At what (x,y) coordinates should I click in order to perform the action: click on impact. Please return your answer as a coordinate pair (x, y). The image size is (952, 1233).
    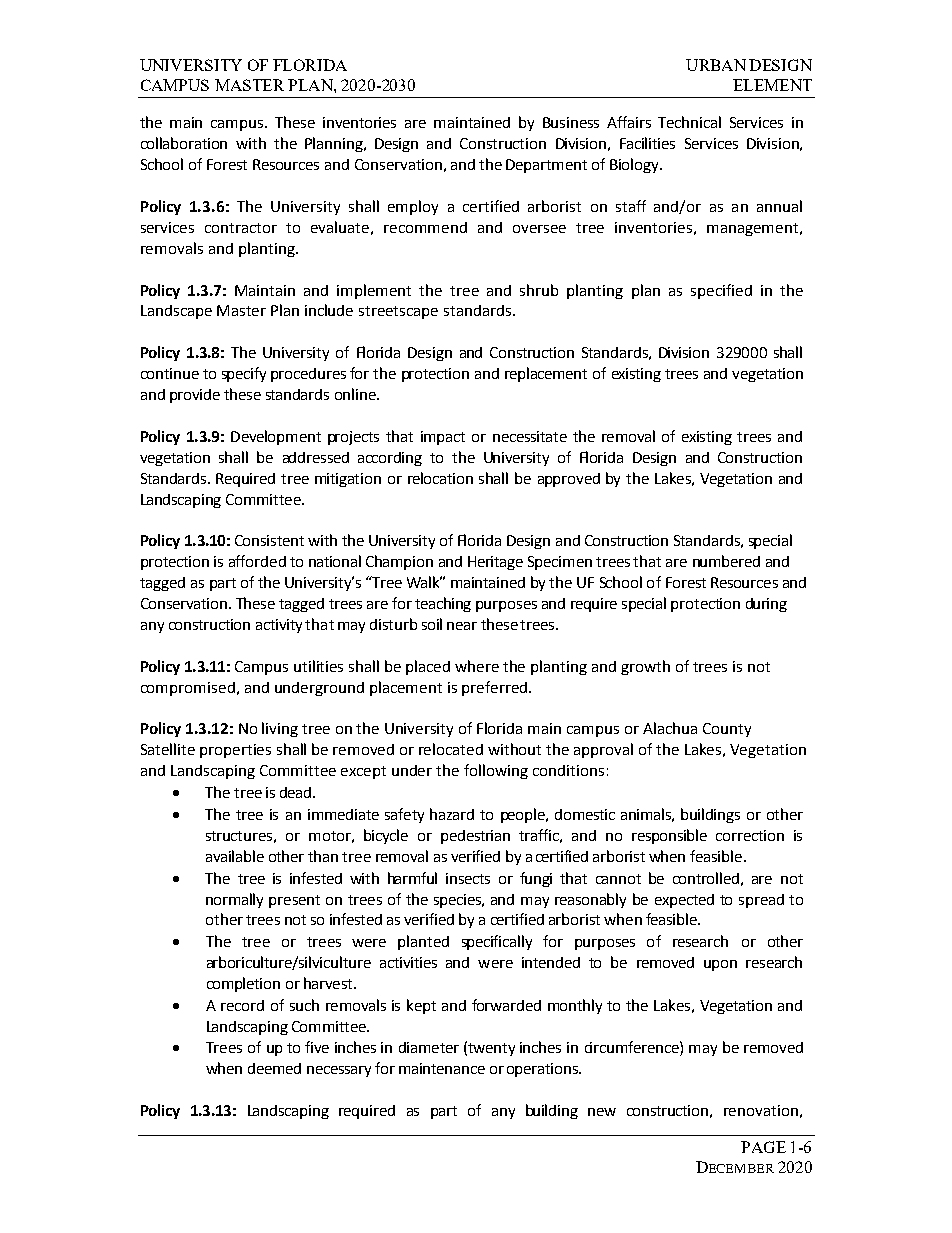
    Looking at the image, I should click on (443, 438).
